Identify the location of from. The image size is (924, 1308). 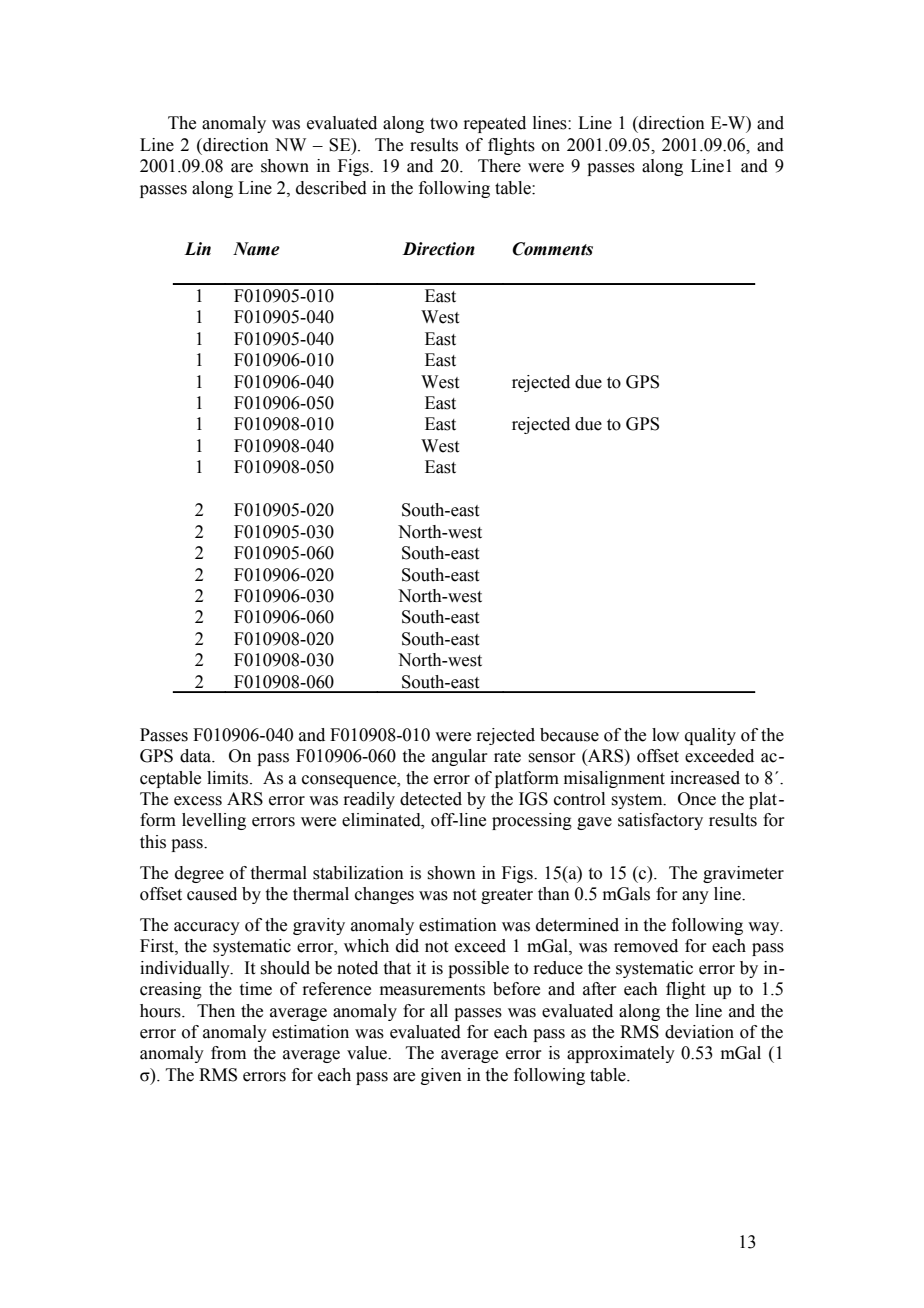
(228, 1053).
